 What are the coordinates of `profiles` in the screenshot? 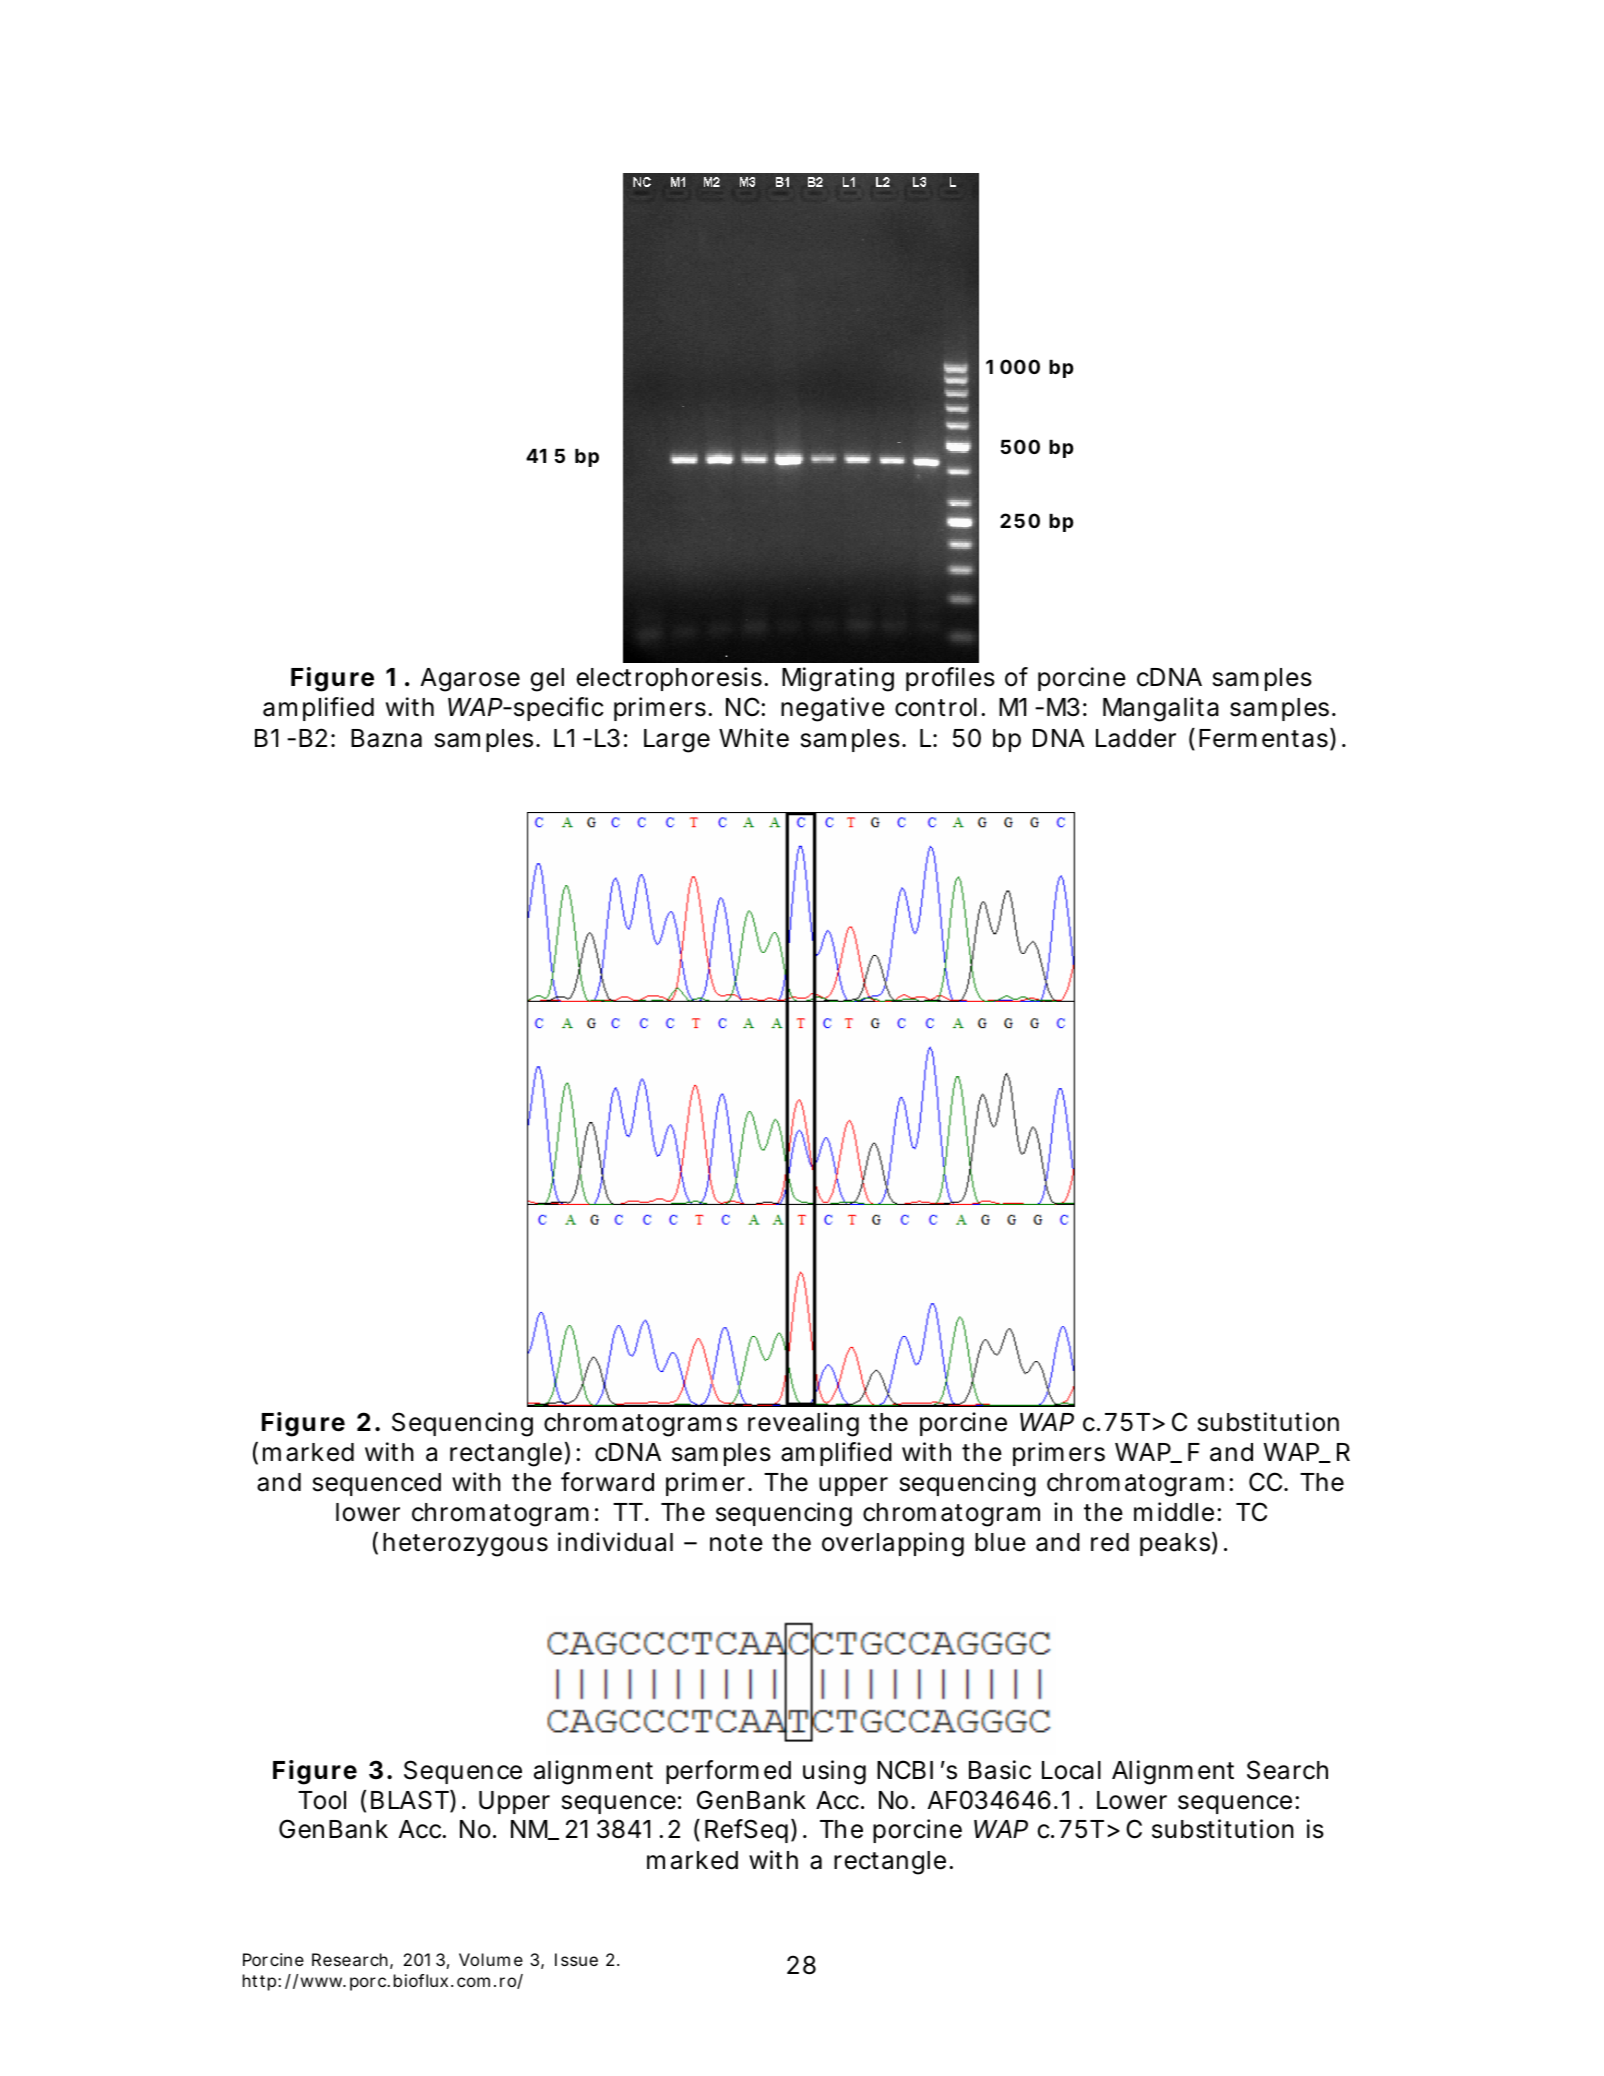 It's located at (950, 679).
